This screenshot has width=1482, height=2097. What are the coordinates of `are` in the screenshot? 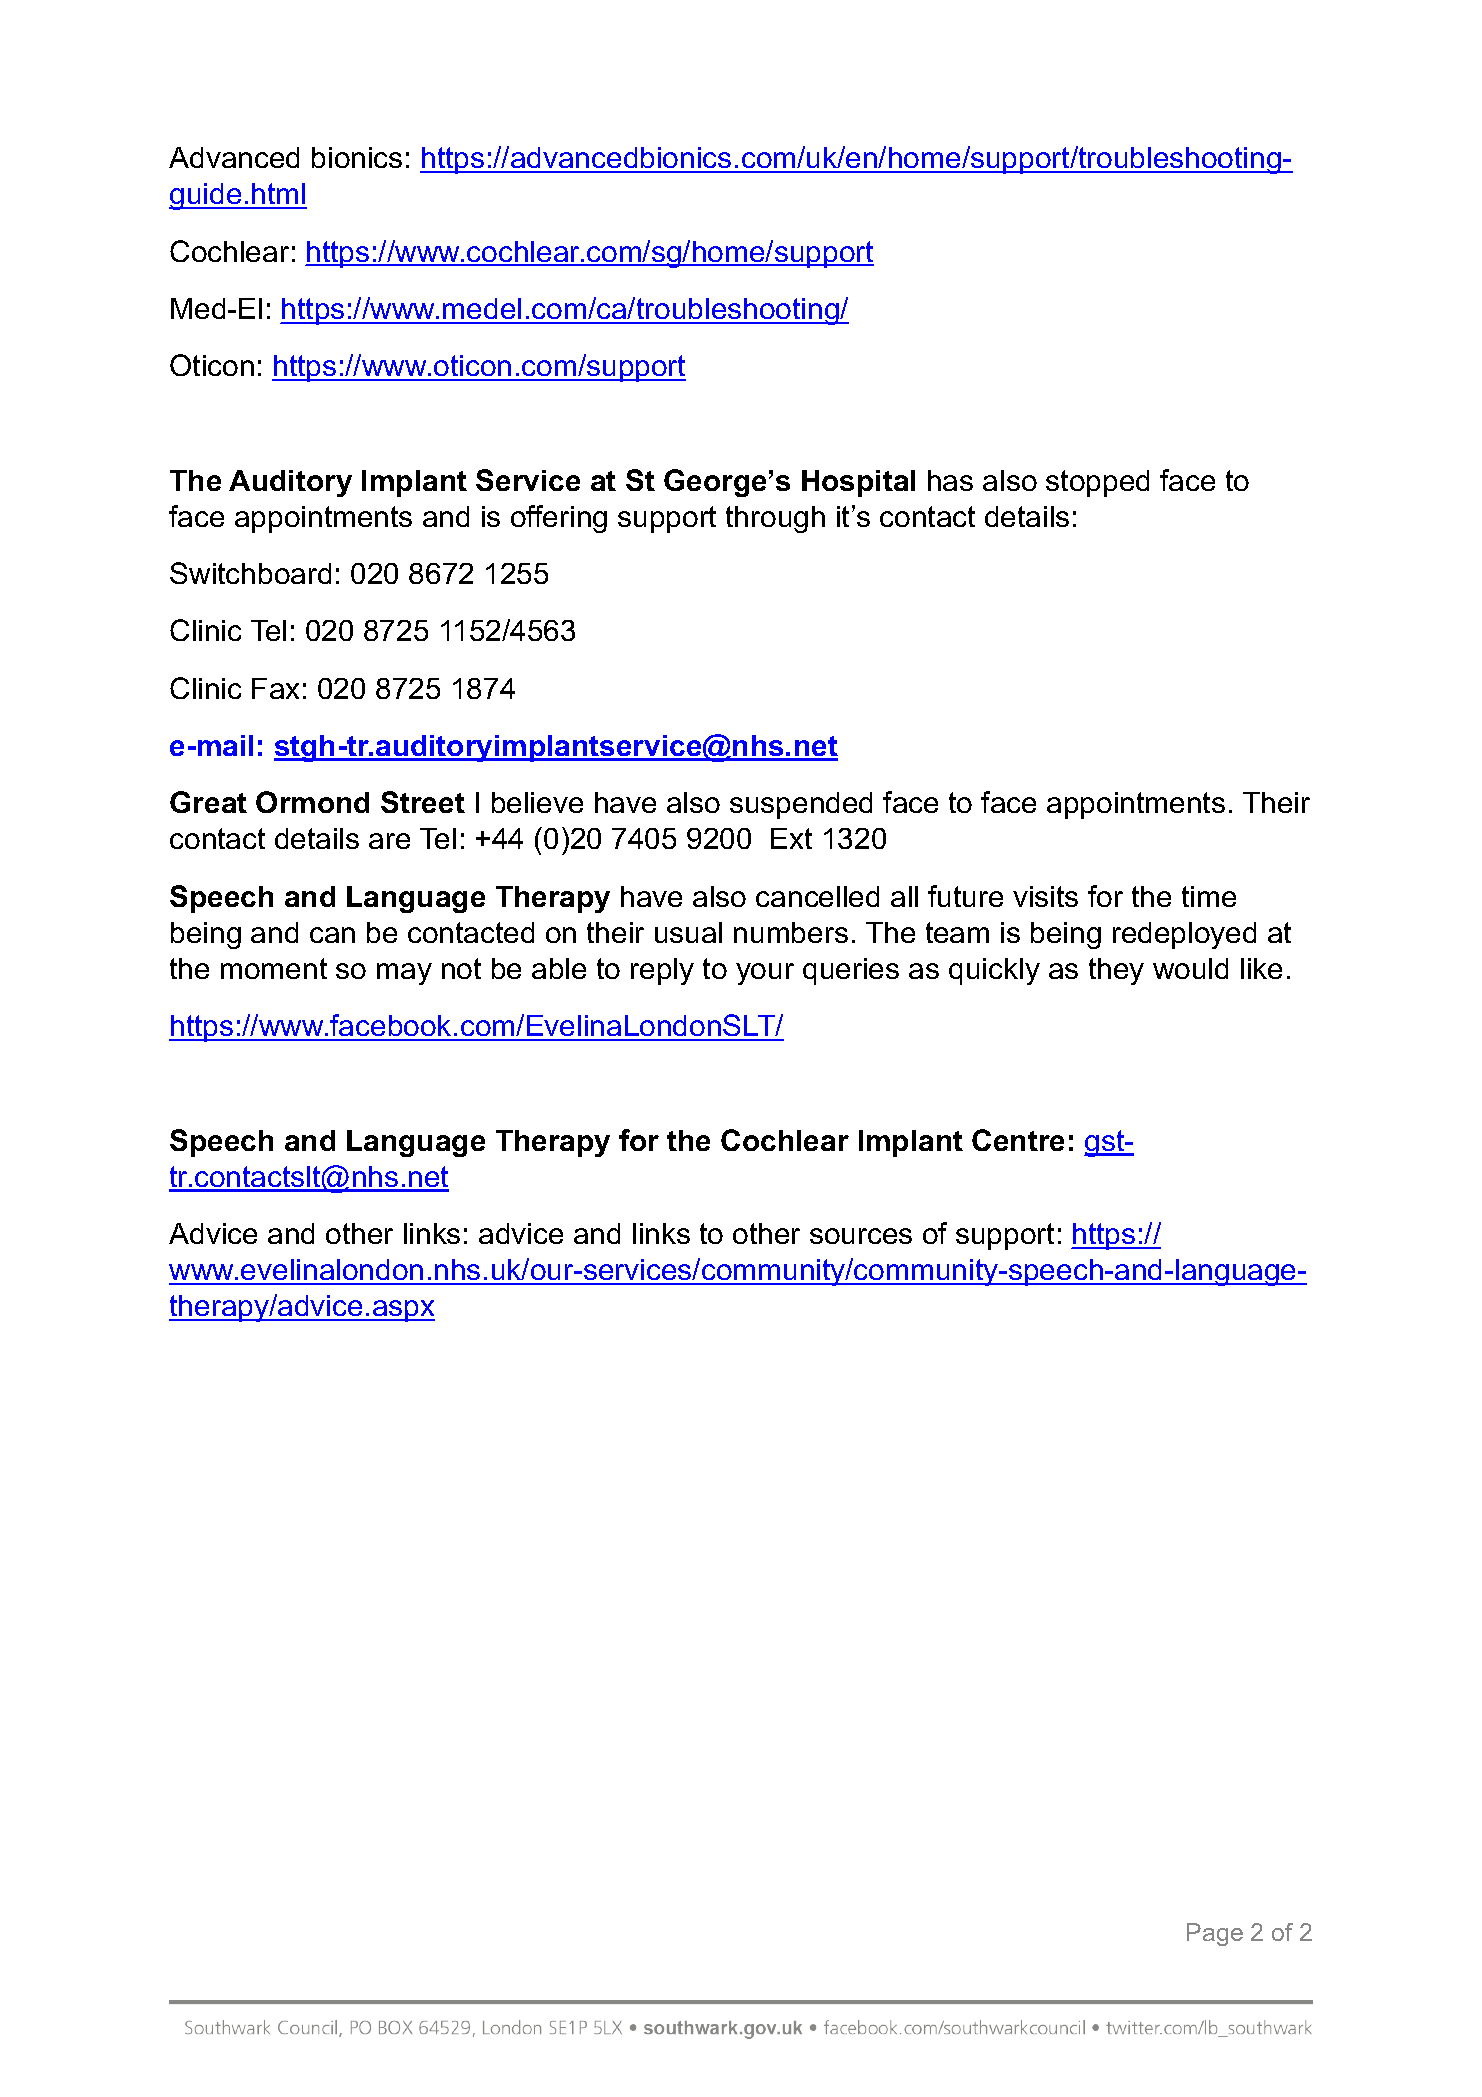 It's located at (389, 841).
